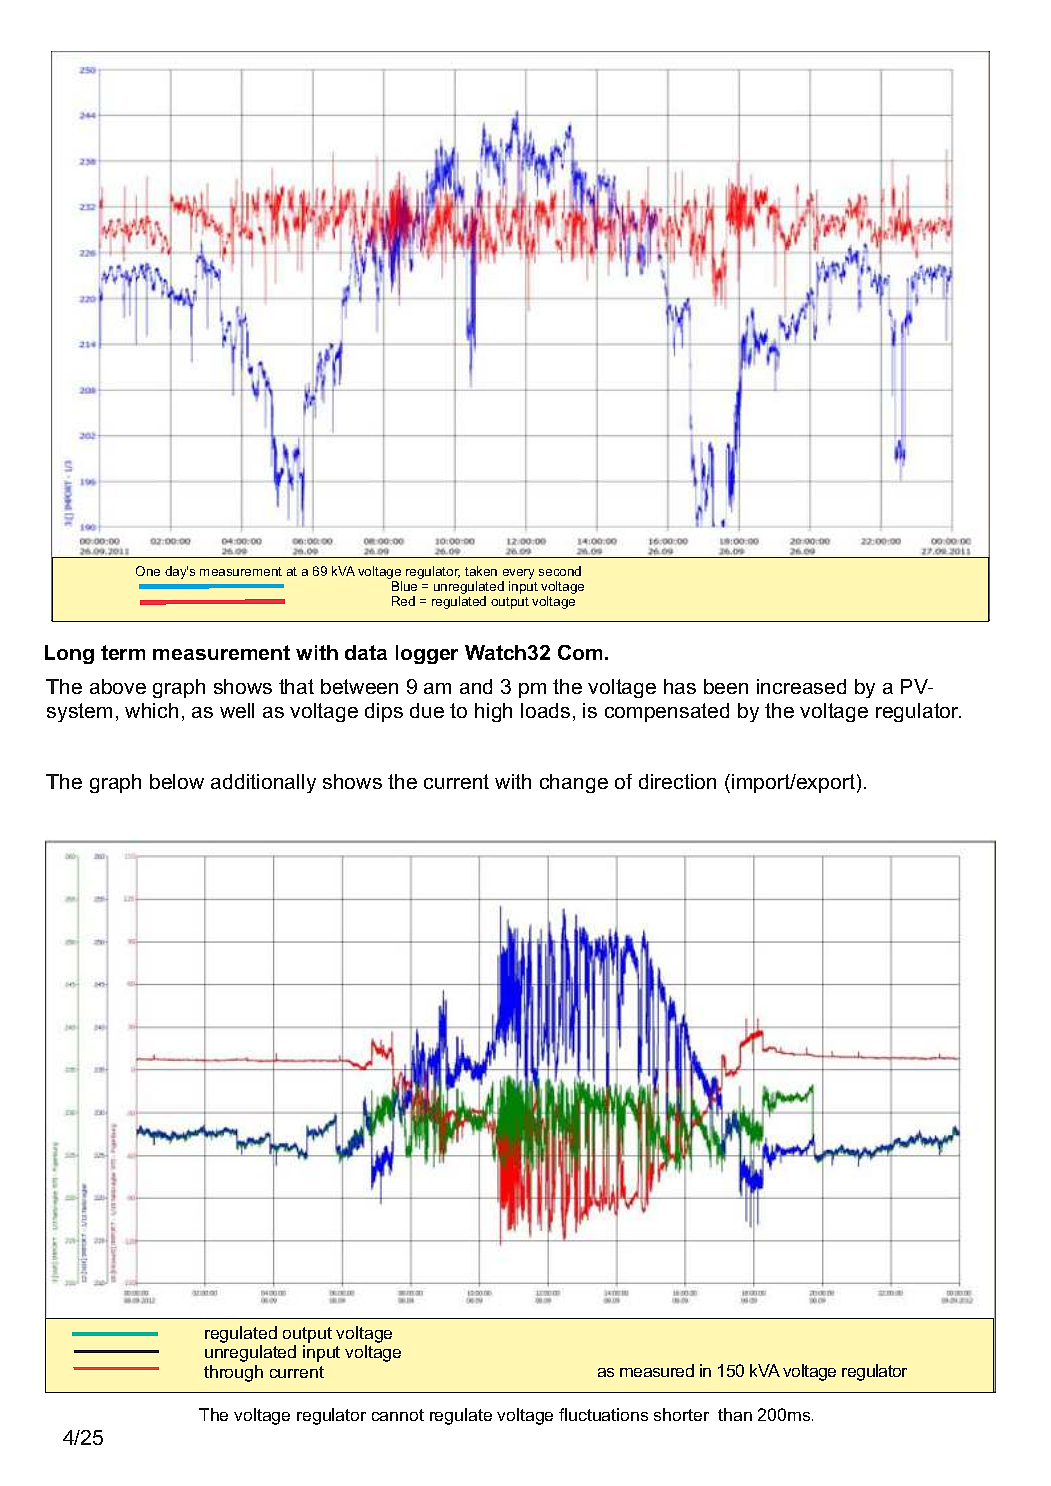 Image resolution: width=1051 pixels, height=1486 pixels. What do you see at coordinates (603, 1414) in the page?
I see `fluctuations` at bounding box center [603, 1414].
